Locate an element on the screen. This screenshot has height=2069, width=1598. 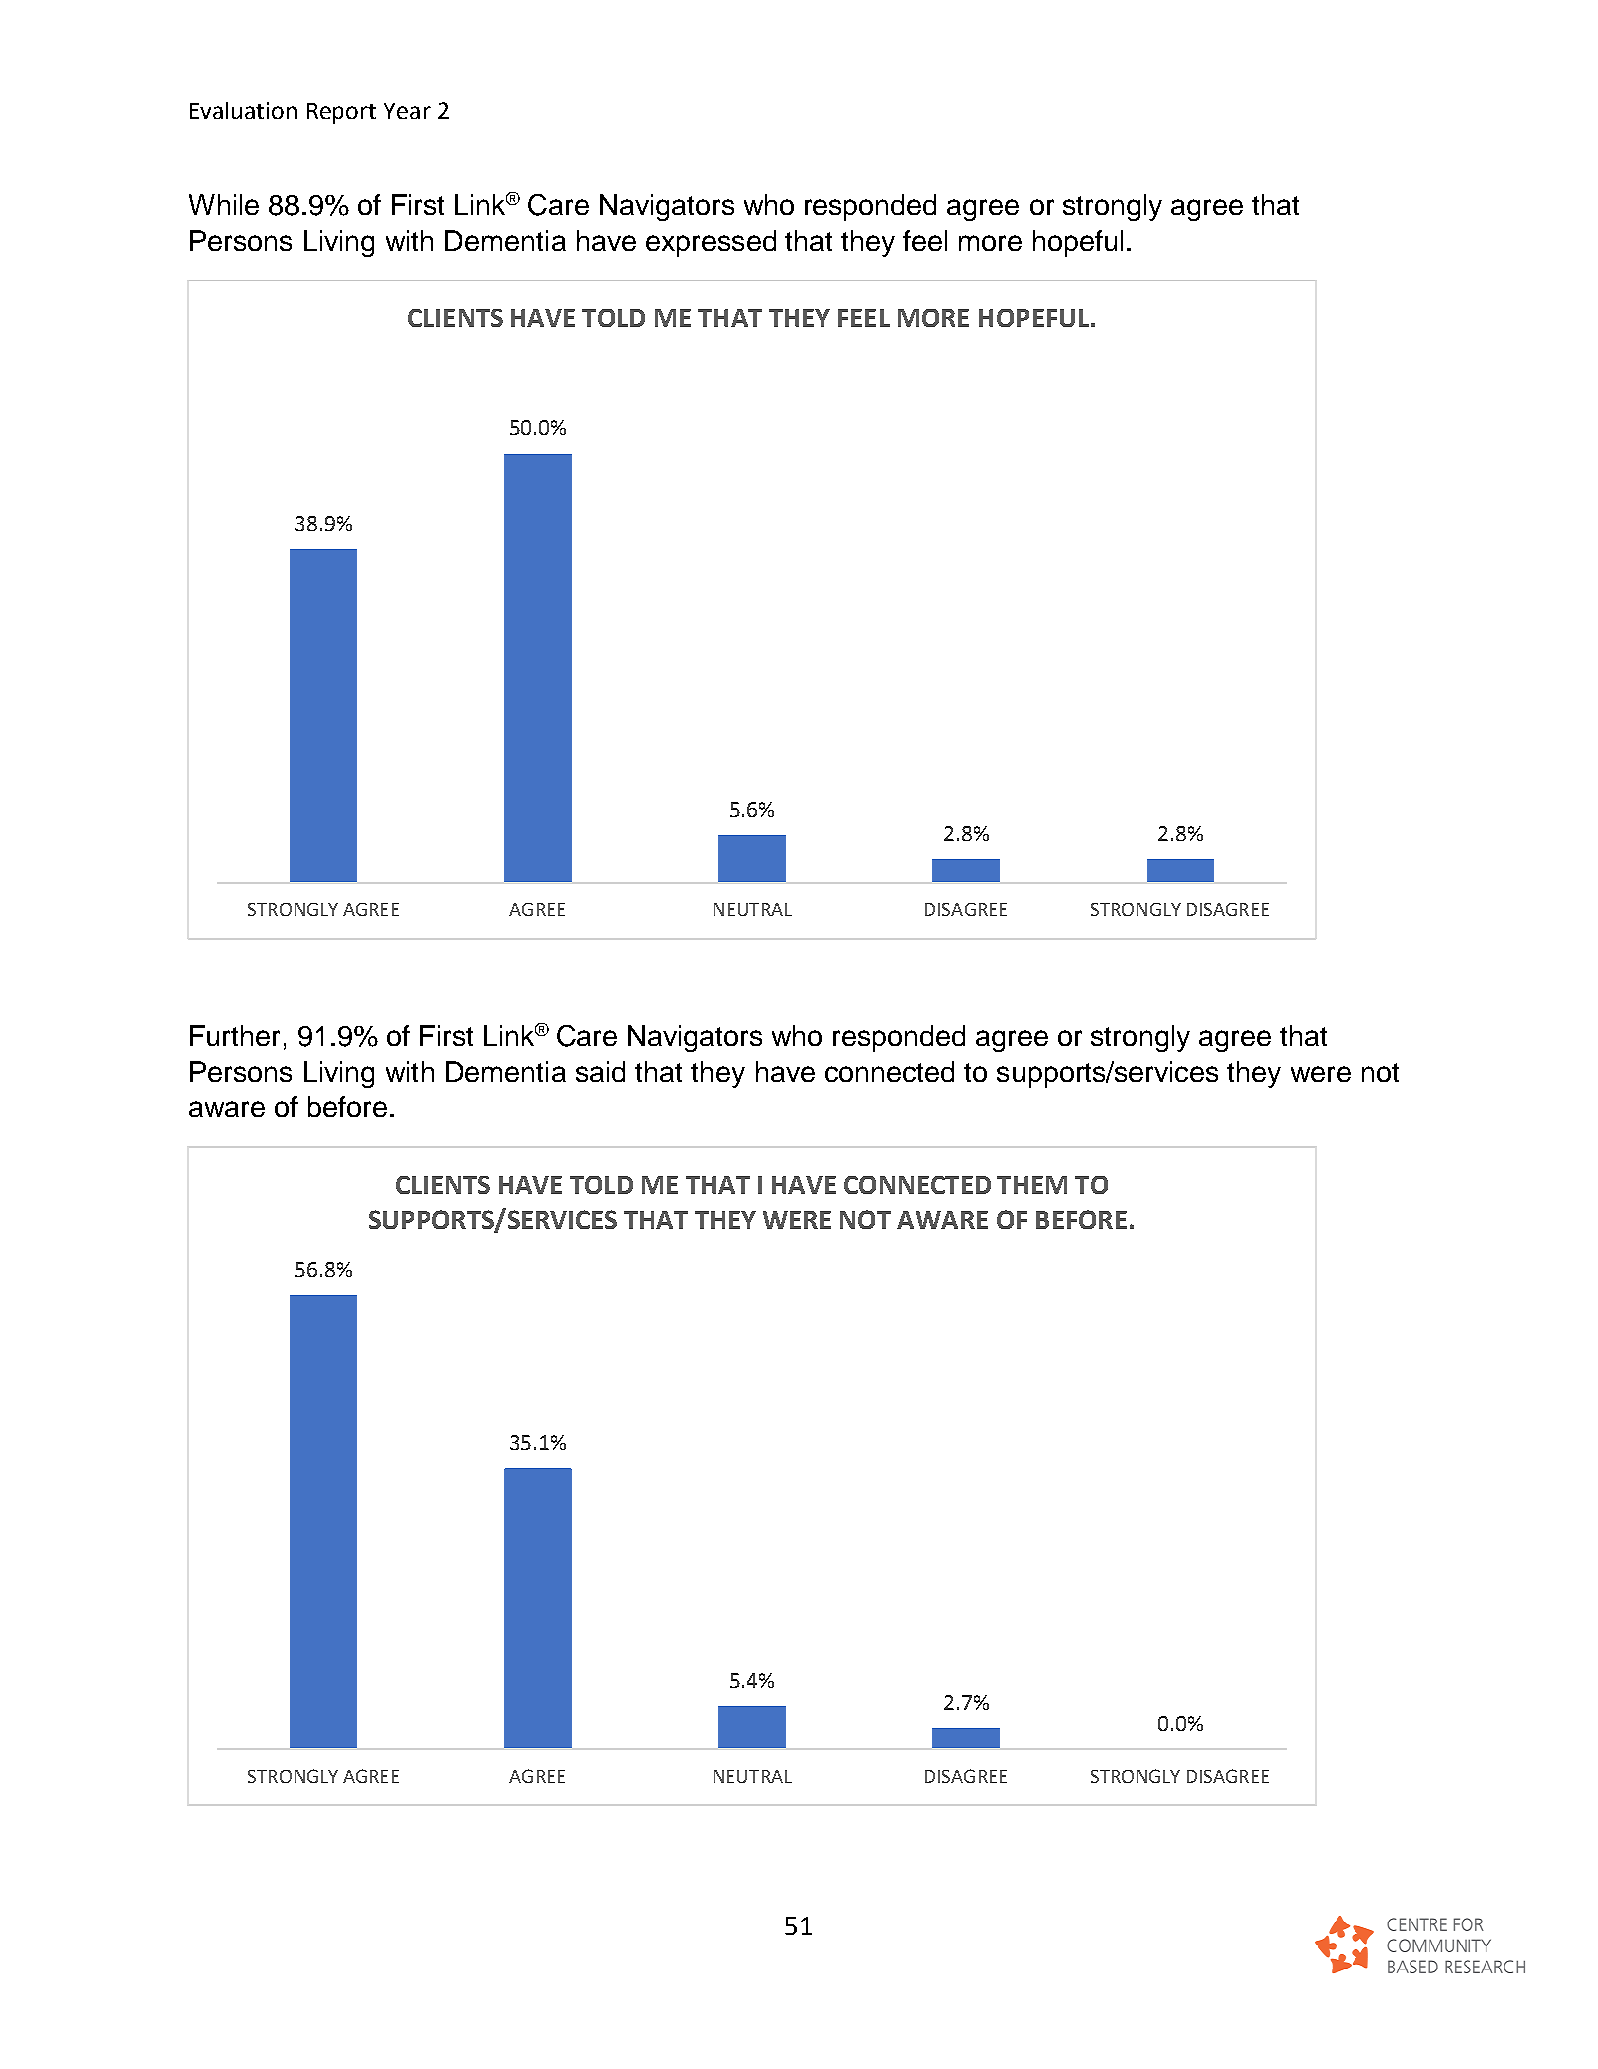
expressed is located at coordinates (711, 243).
